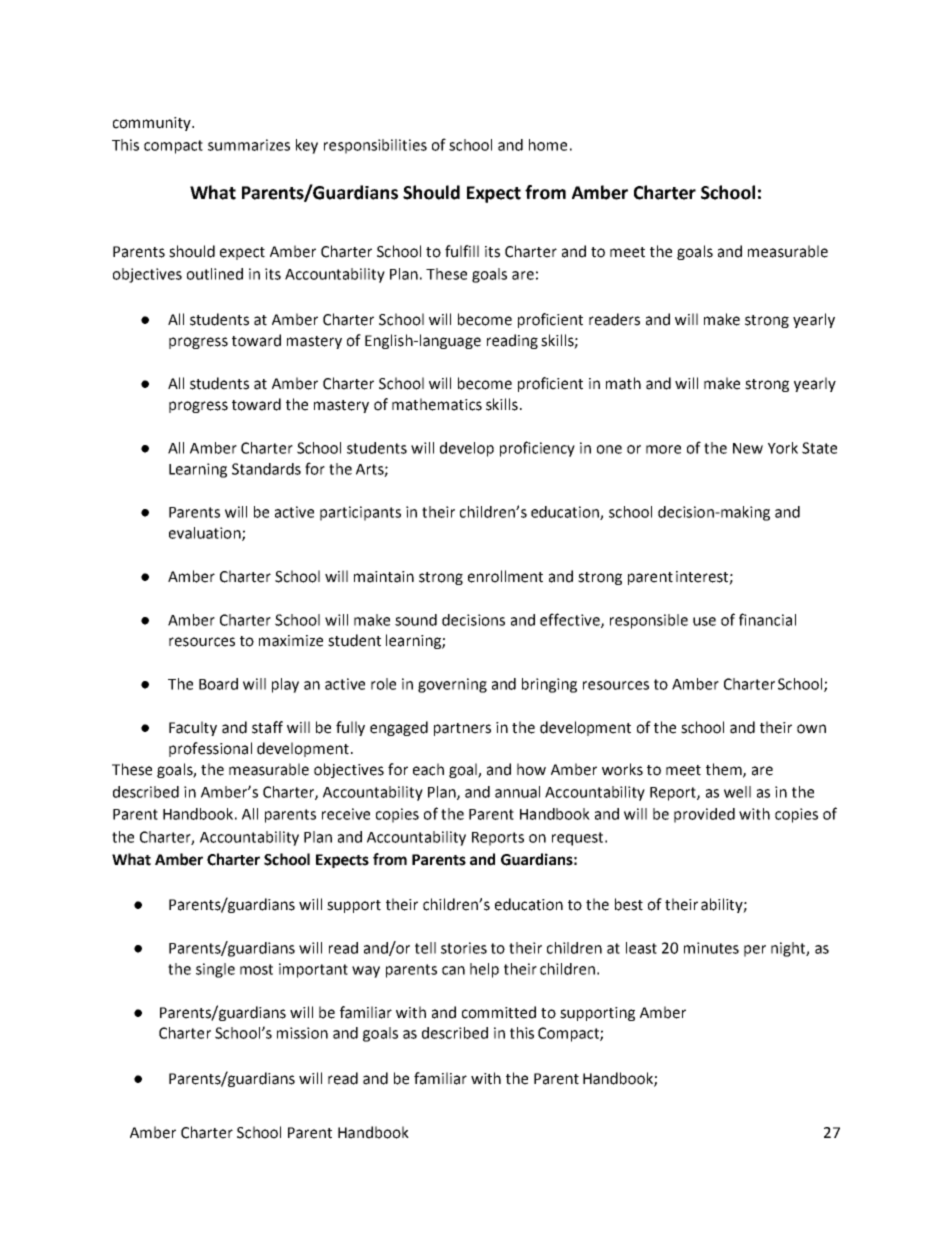 This screenshot has width=952, height=1233. Describe the element at coordinates (537, 449) in the screenshot. I see `proficiency` at that location.
